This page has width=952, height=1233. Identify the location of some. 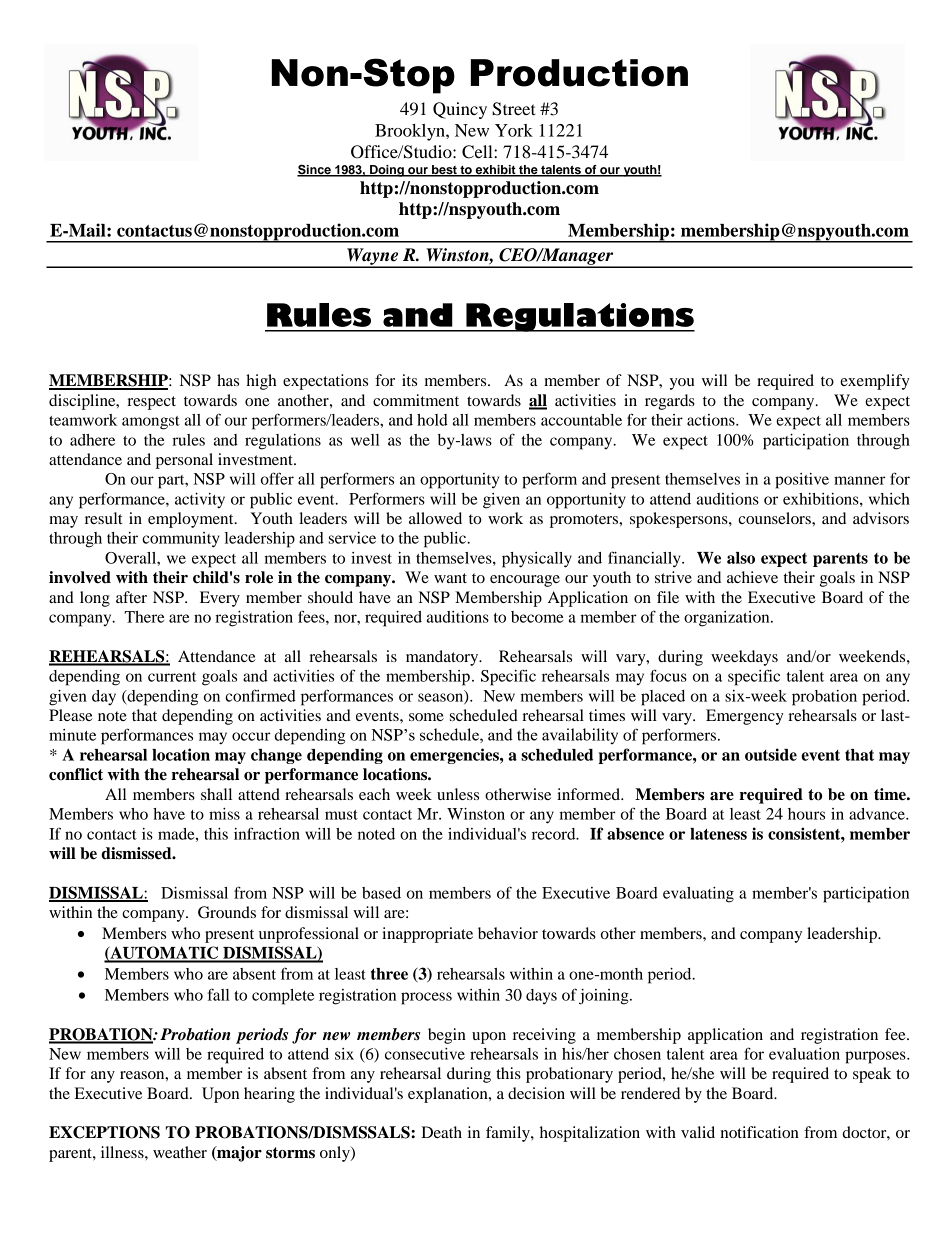
(426, 717).
